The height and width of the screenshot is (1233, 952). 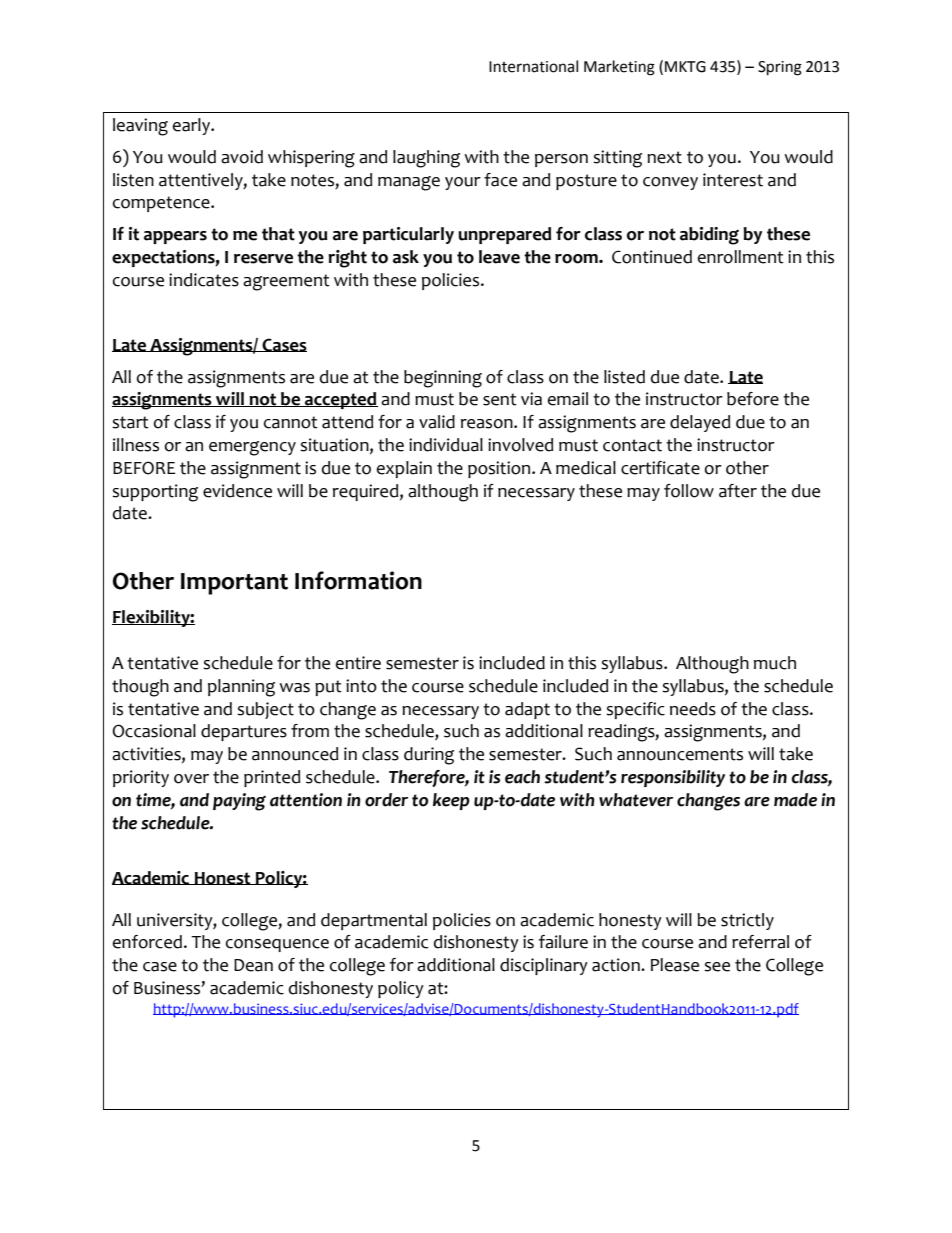 What do you see at coordinates (544, 966) in the screenshot?
I see `disciplinary` at bounding box center [544, 966].
